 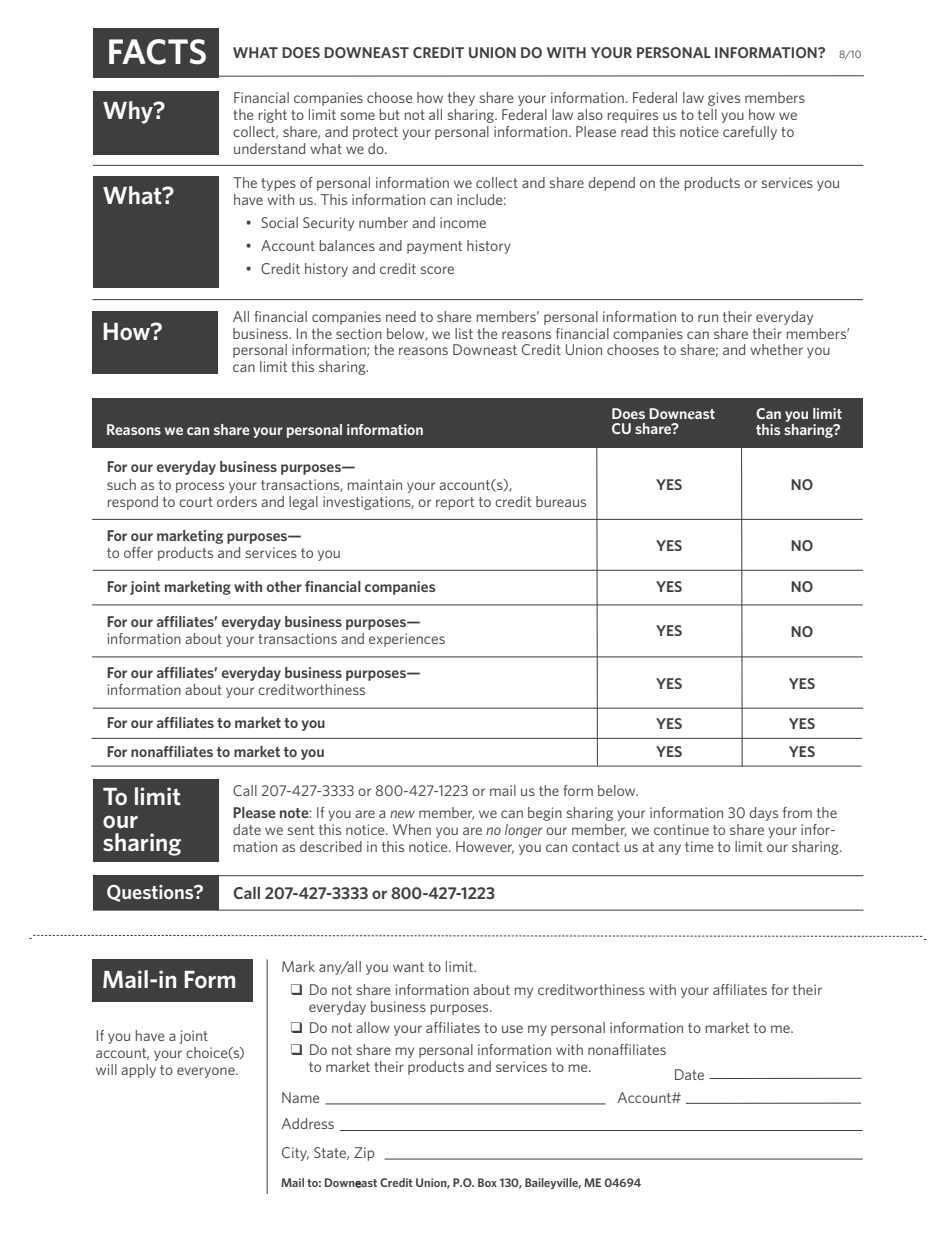 I want to click on sent, so click(x=301, y=830).
